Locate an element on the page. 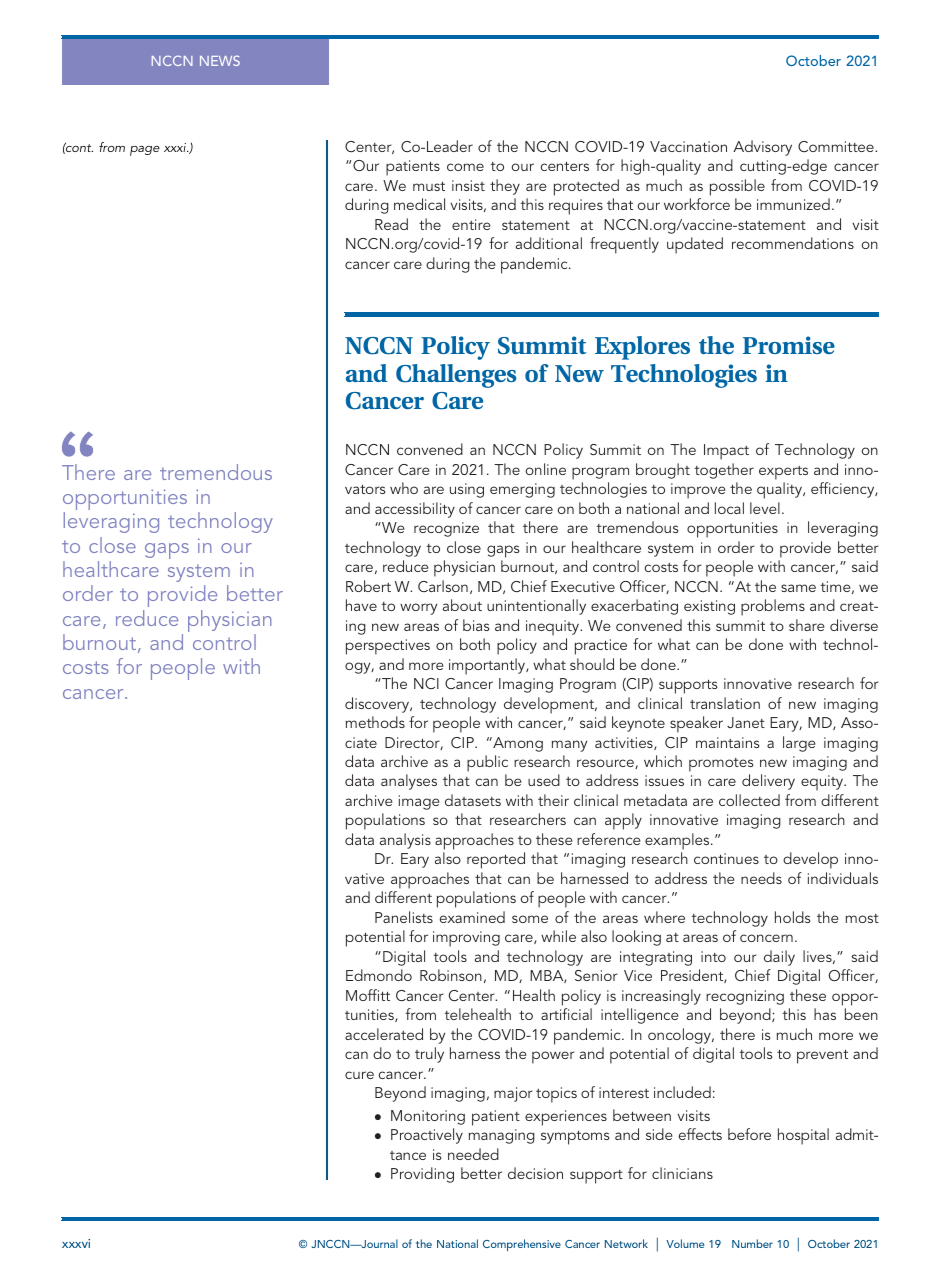 This image has height=1275, width=952. Advisory is located at coordinates (762, 148).
